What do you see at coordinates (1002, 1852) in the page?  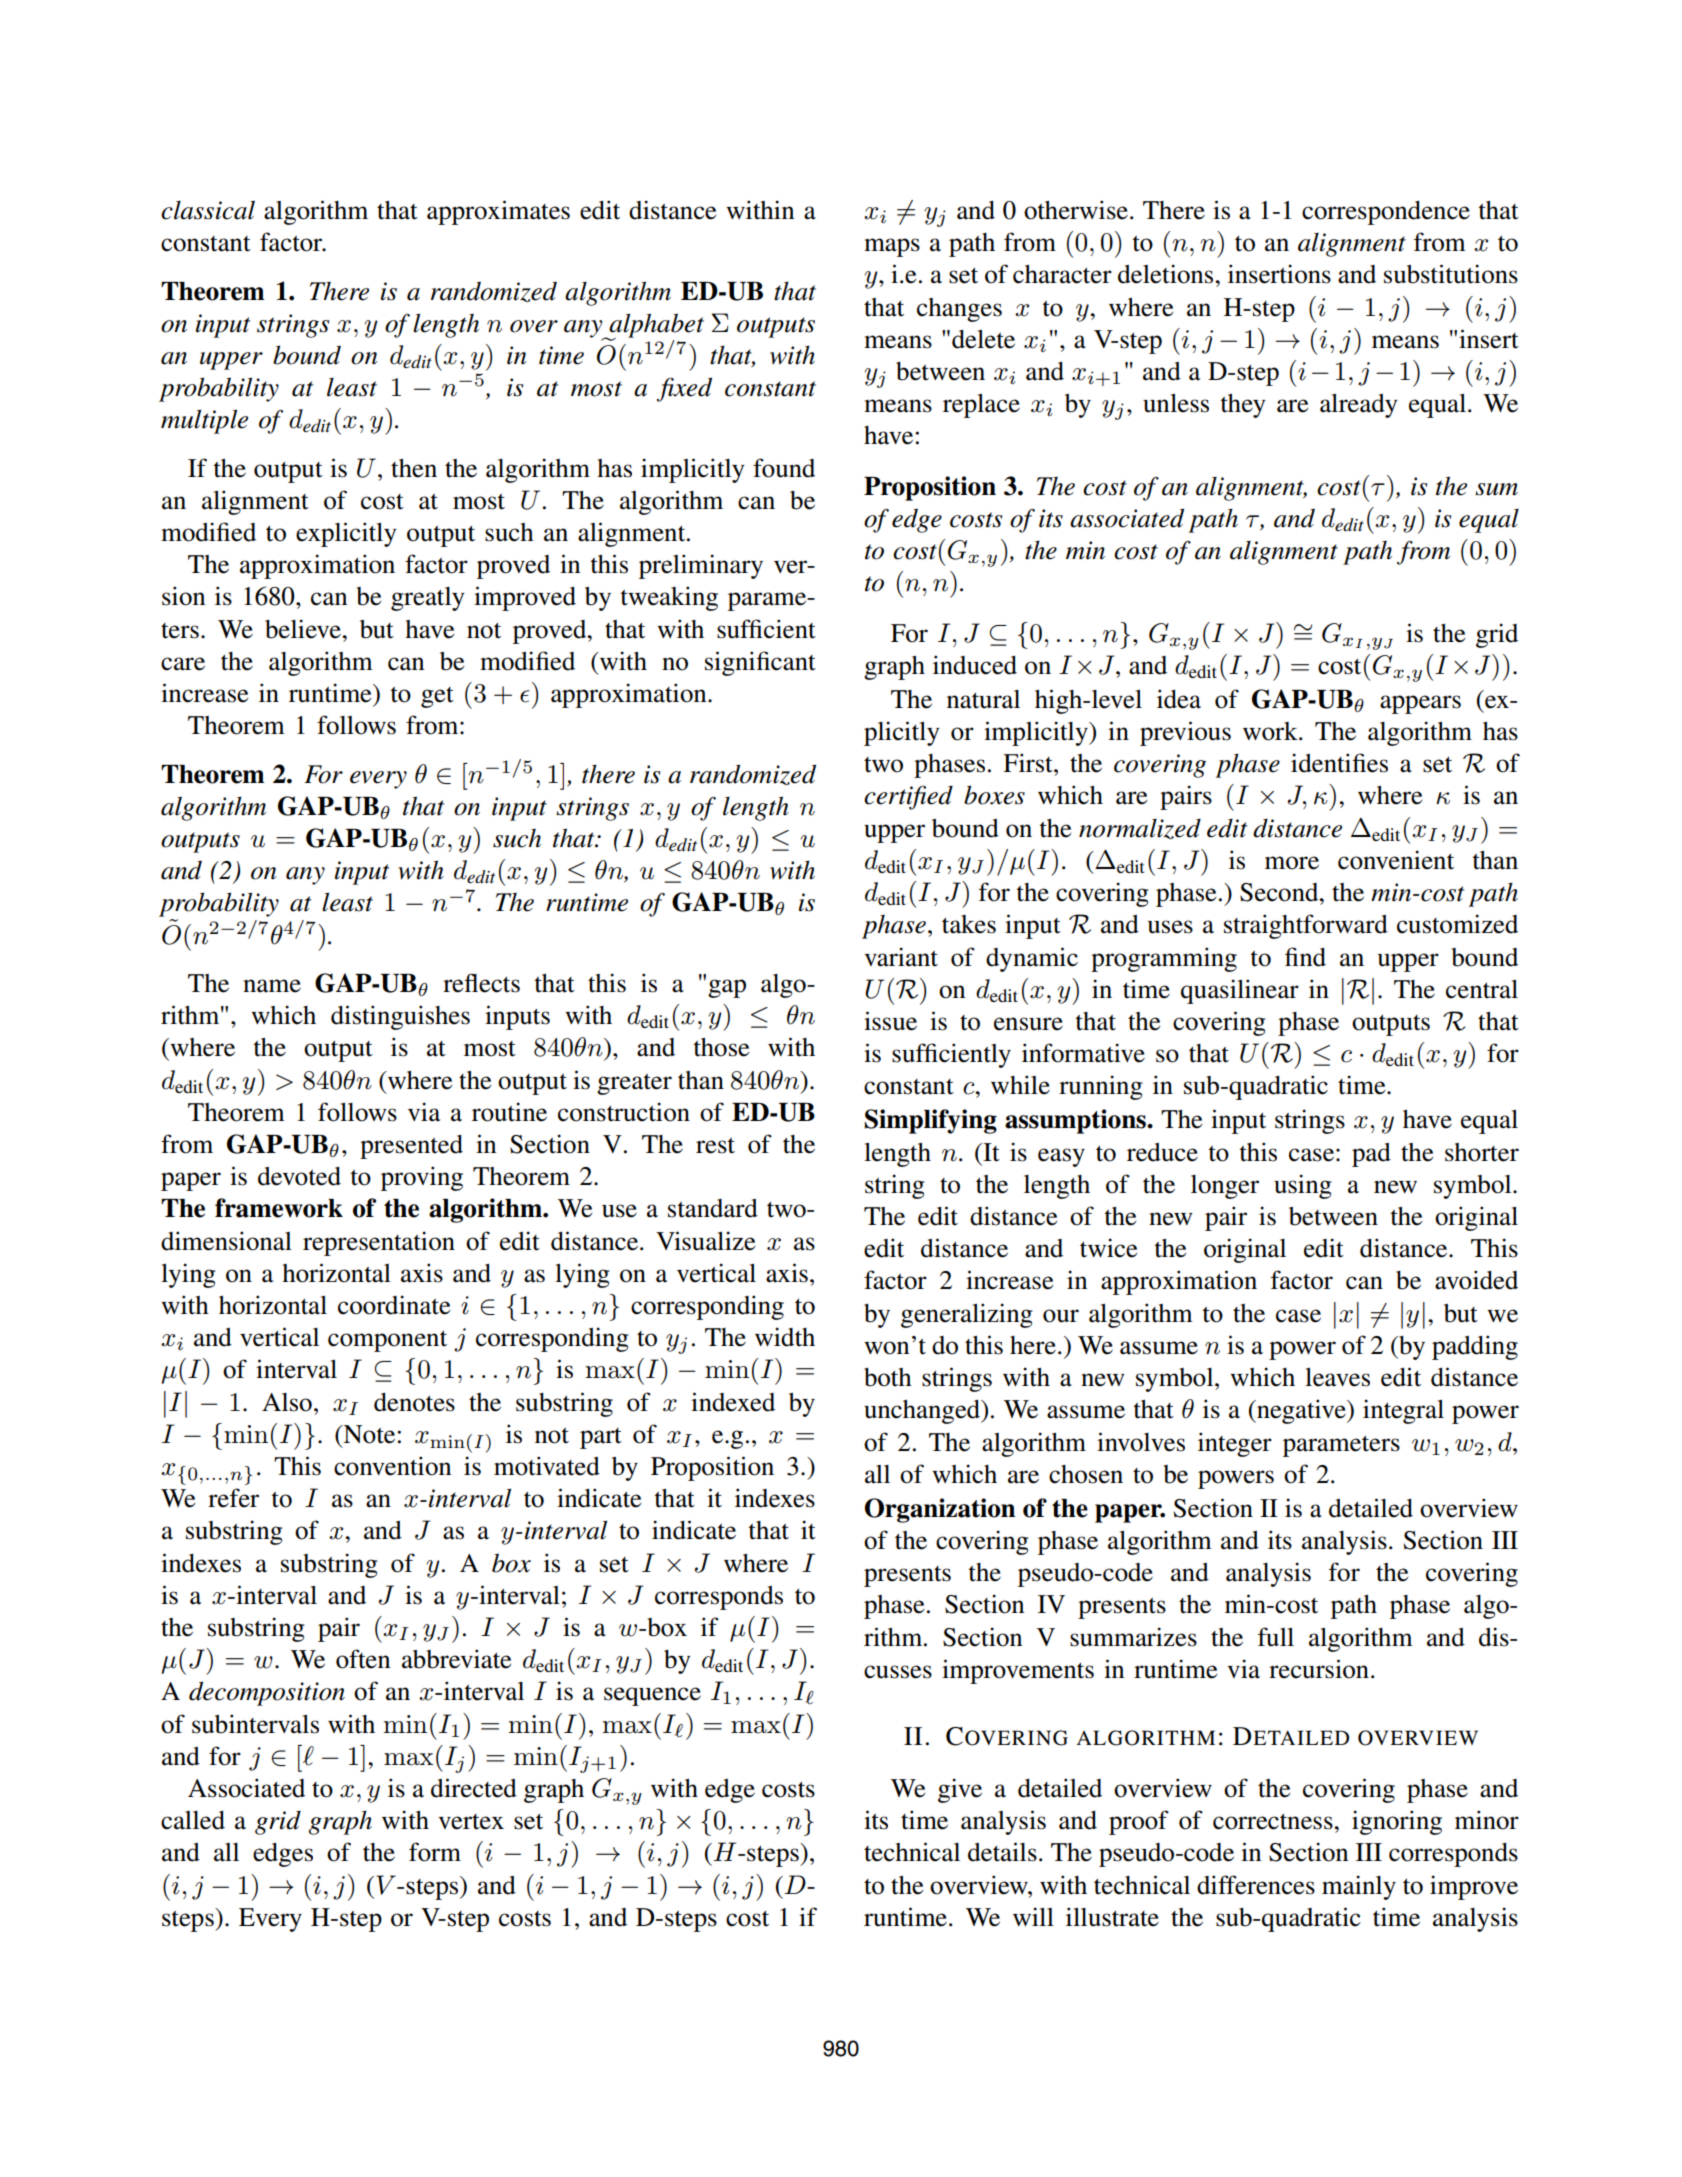 I see `details` at bounding box center [1002, 1852].
